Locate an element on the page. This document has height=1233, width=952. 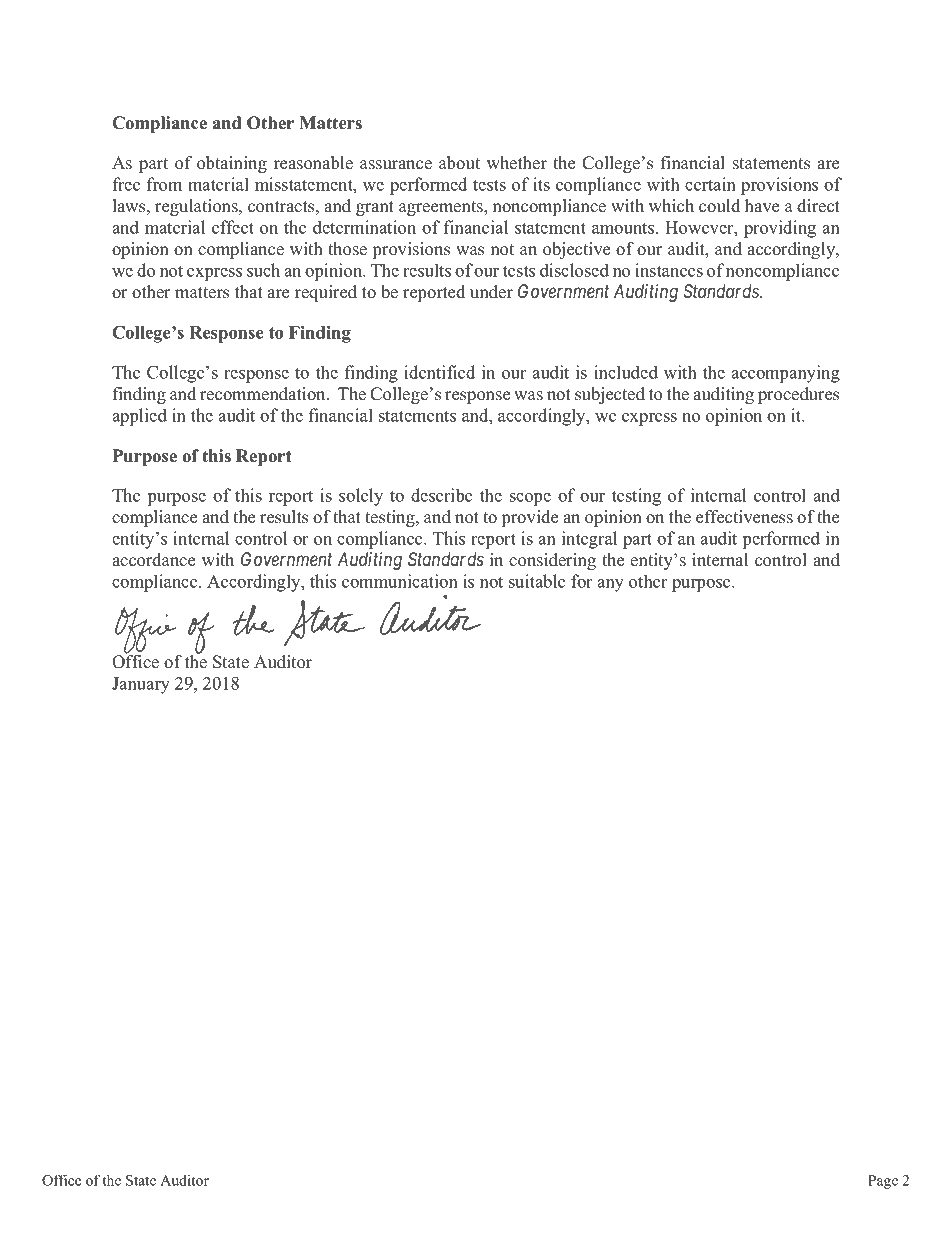
regulations is located at coordinates (197, 207).
